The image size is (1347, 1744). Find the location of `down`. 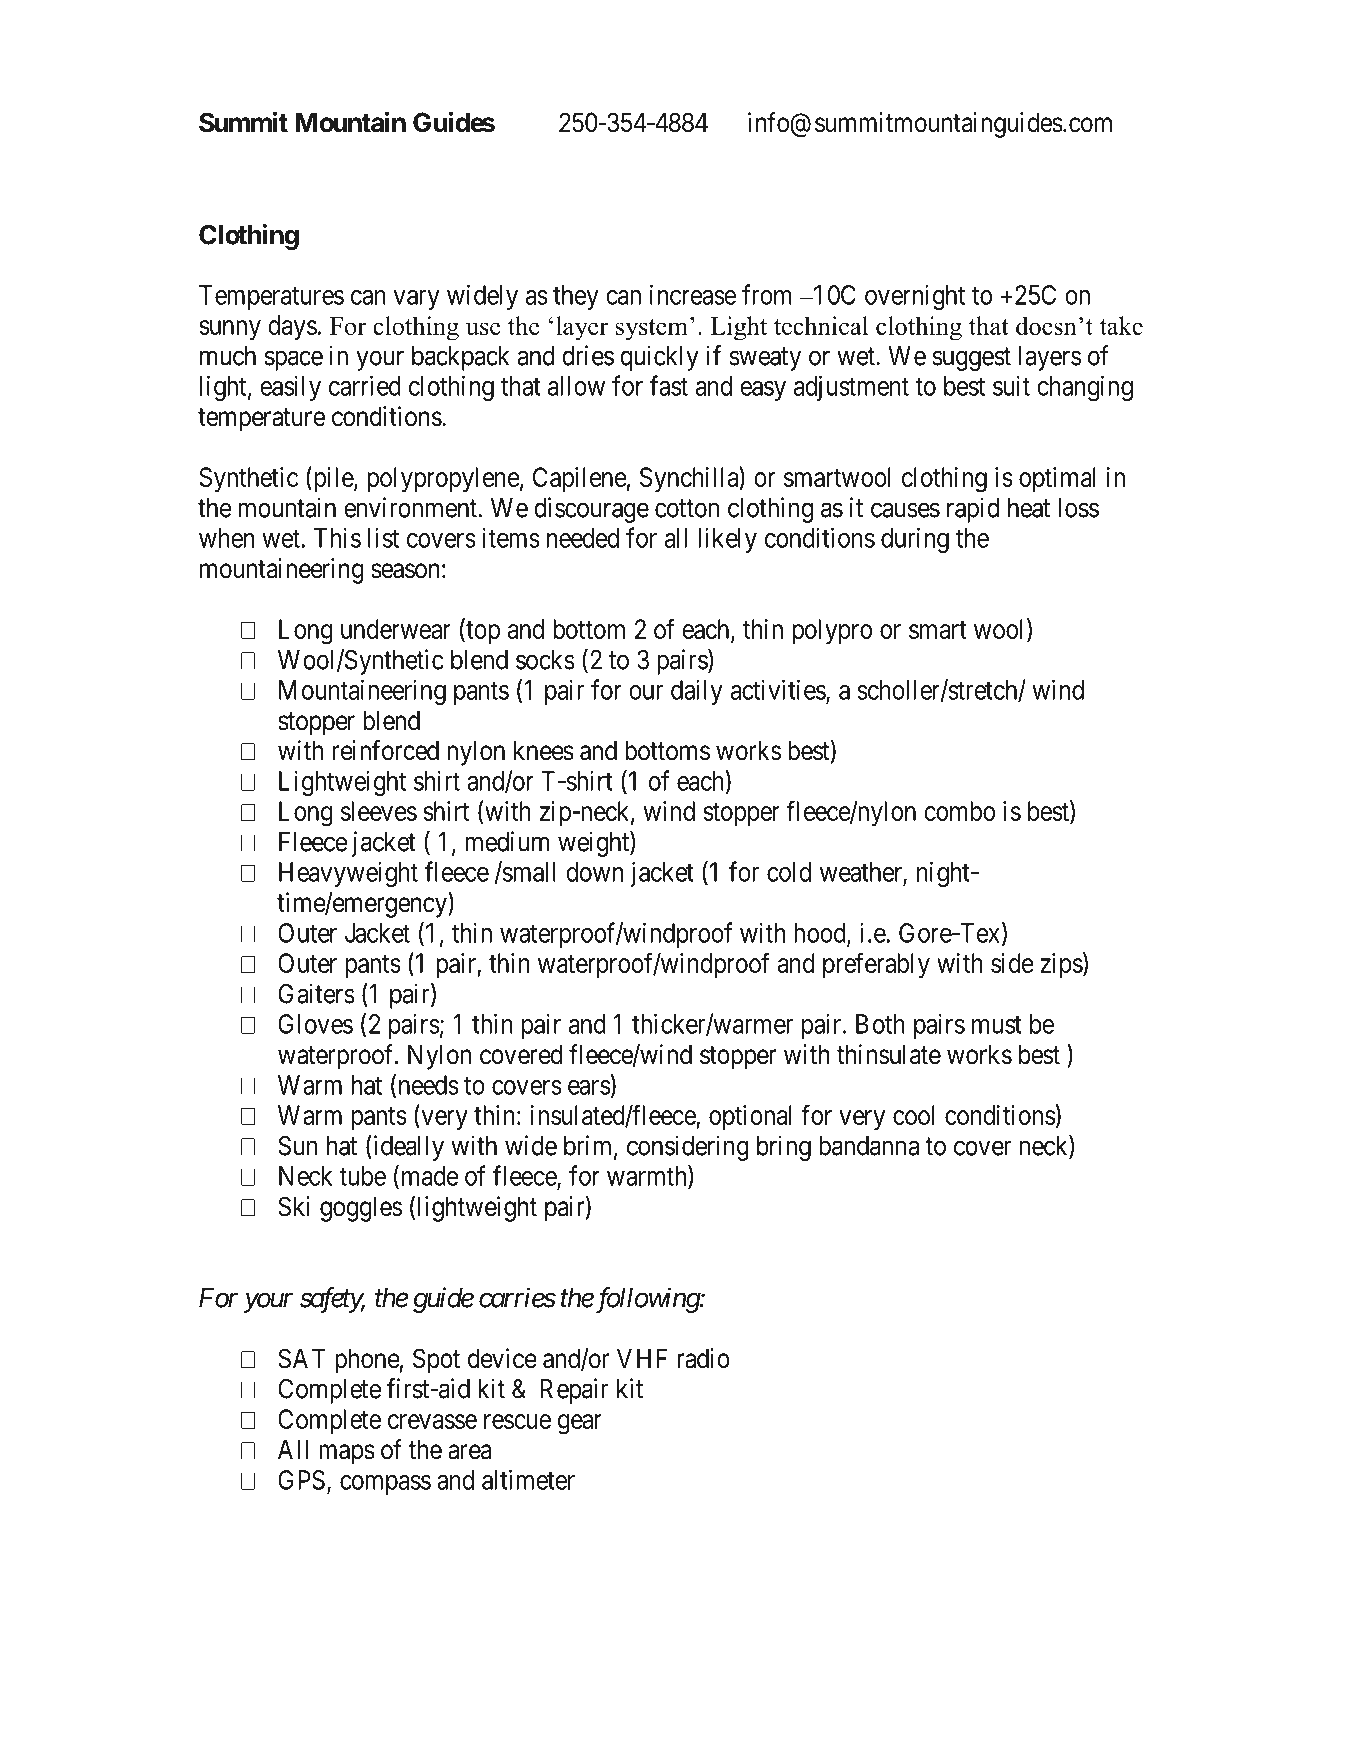

down is located at coordinates (594, 872).
